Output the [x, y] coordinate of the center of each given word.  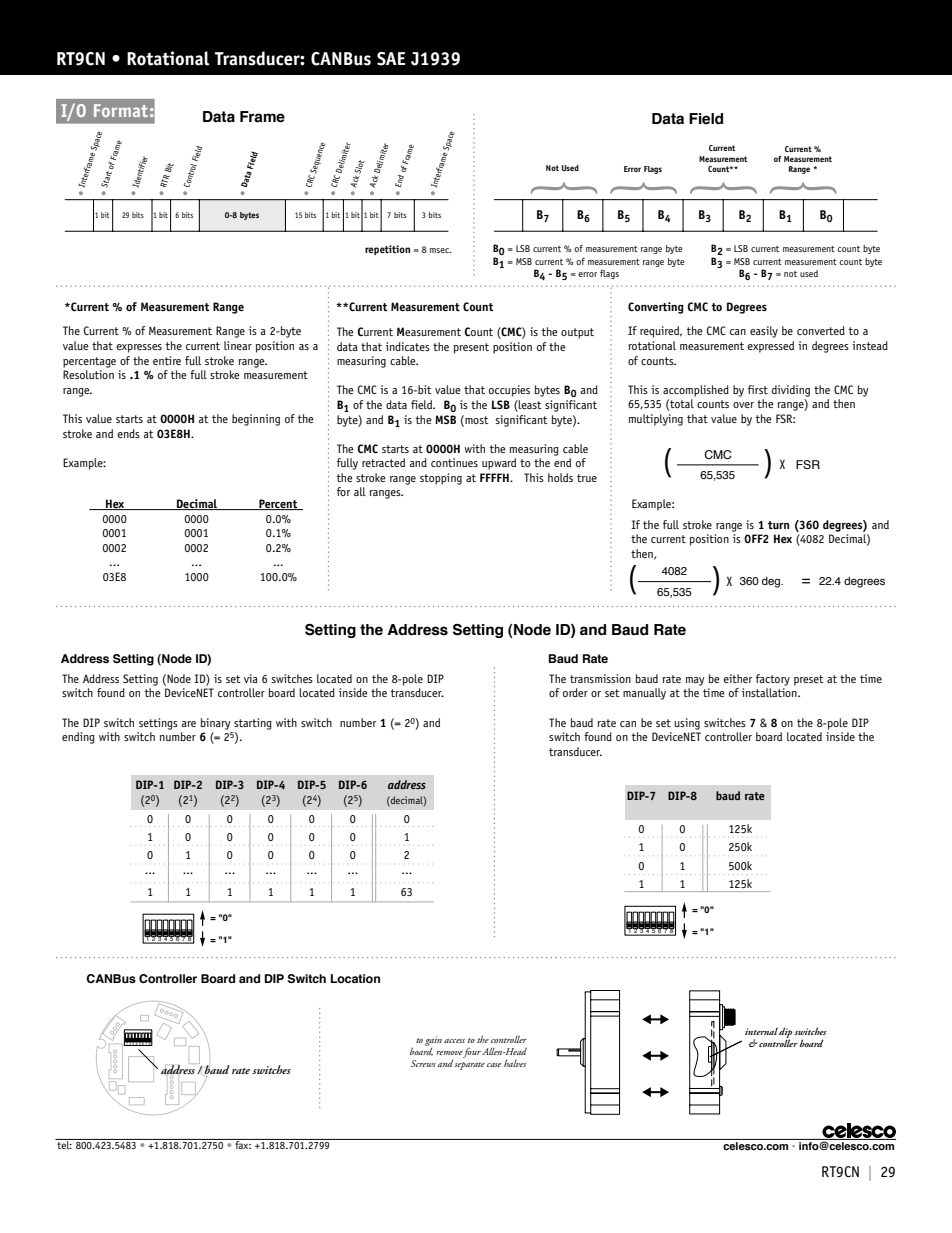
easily [764, 332]
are [189, 724]
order [575, 692]
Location [355, 978]
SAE [391, 59]
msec [440, 250]
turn [778, 525]
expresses [139, 348]
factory [773, 680]
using [687, 724]
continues [454, 462]
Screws [423, 1063]
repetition [387, 250]
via [251, 678]
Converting [656, 308]
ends [128, 433]
